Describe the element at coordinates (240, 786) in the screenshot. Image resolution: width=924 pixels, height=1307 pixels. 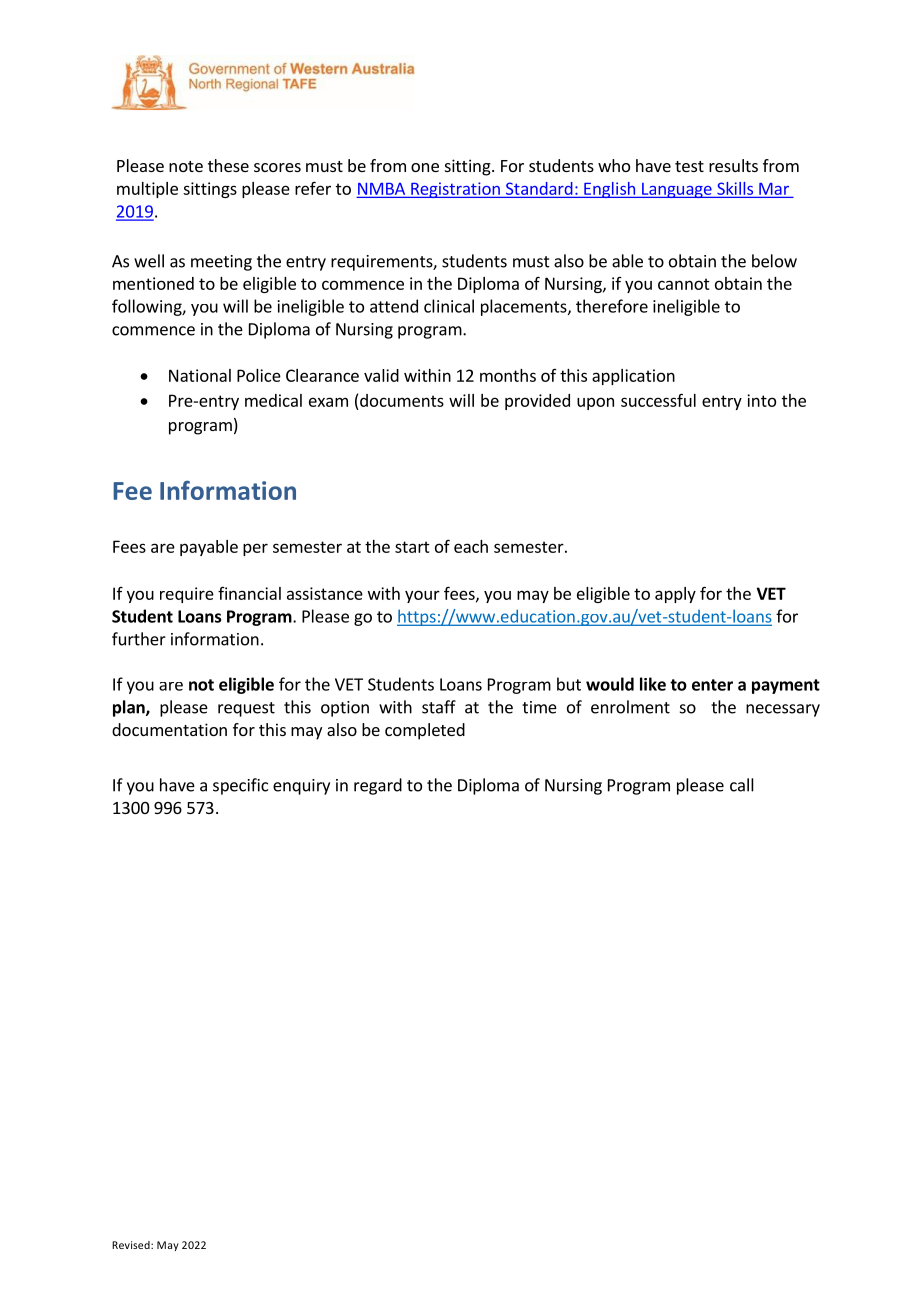
I see `specific` at that location.
